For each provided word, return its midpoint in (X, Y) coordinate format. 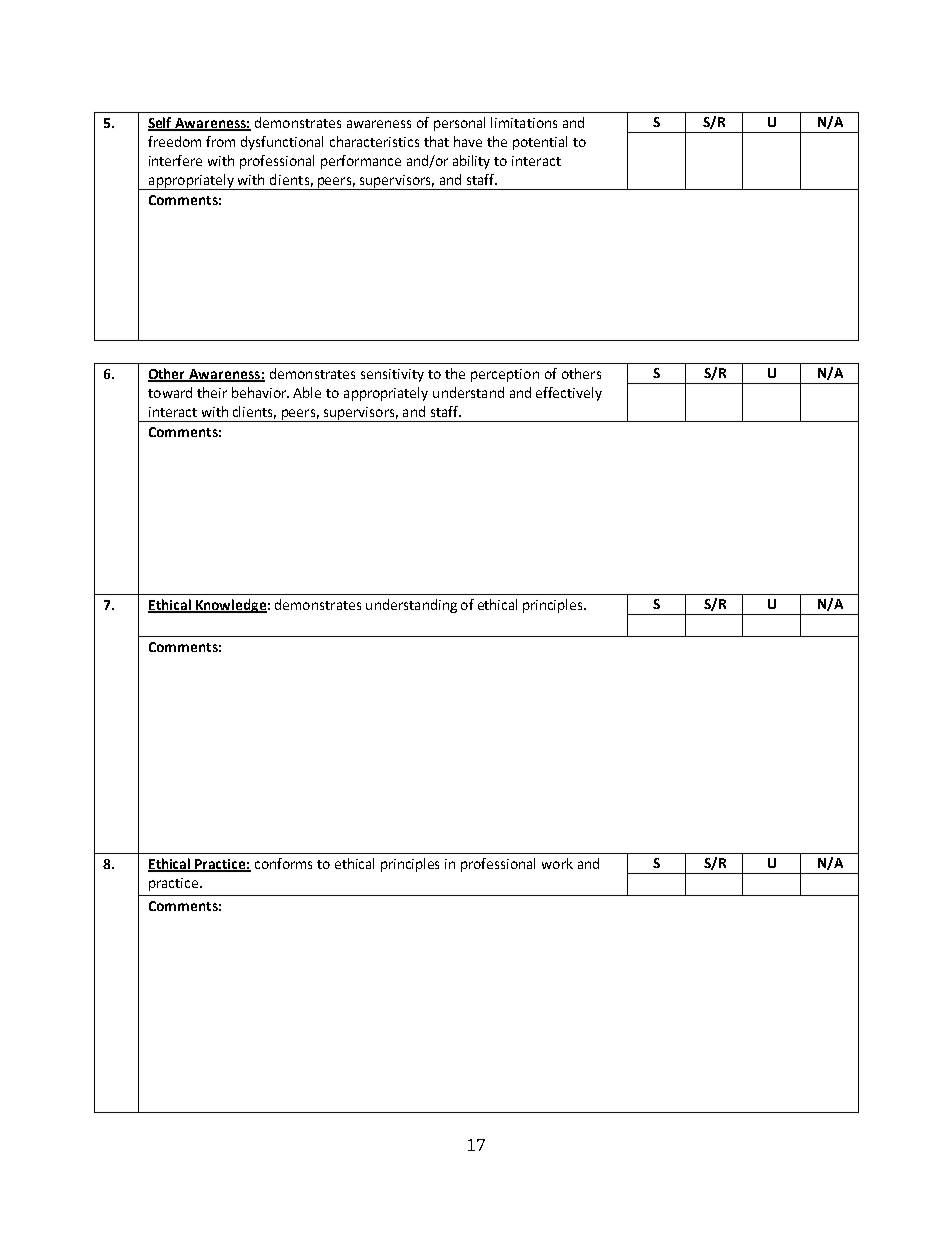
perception (505, 375)
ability (471, 162)
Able (307, 392)
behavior (260, 392)
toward (170, 392)
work (557, 863)
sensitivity (392, 375)
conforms (283, 863)
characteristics (374, 141)
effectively (569, 394)
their (212, 392)
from (220, 141)
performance (361, 162)
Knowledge (230, 606)
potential (540, 143)
